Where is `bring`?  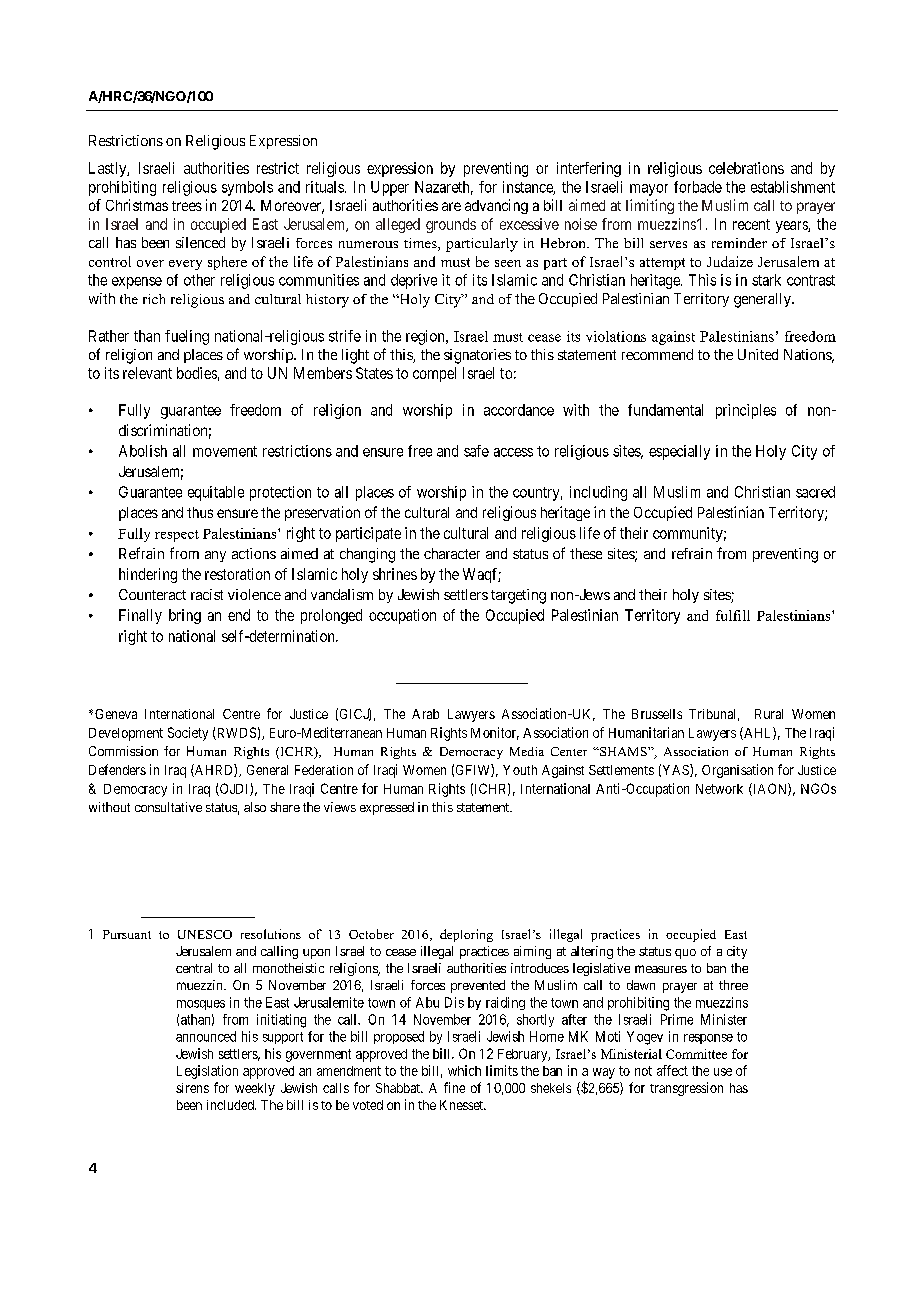
bring is located at coordinates (185, 616).
